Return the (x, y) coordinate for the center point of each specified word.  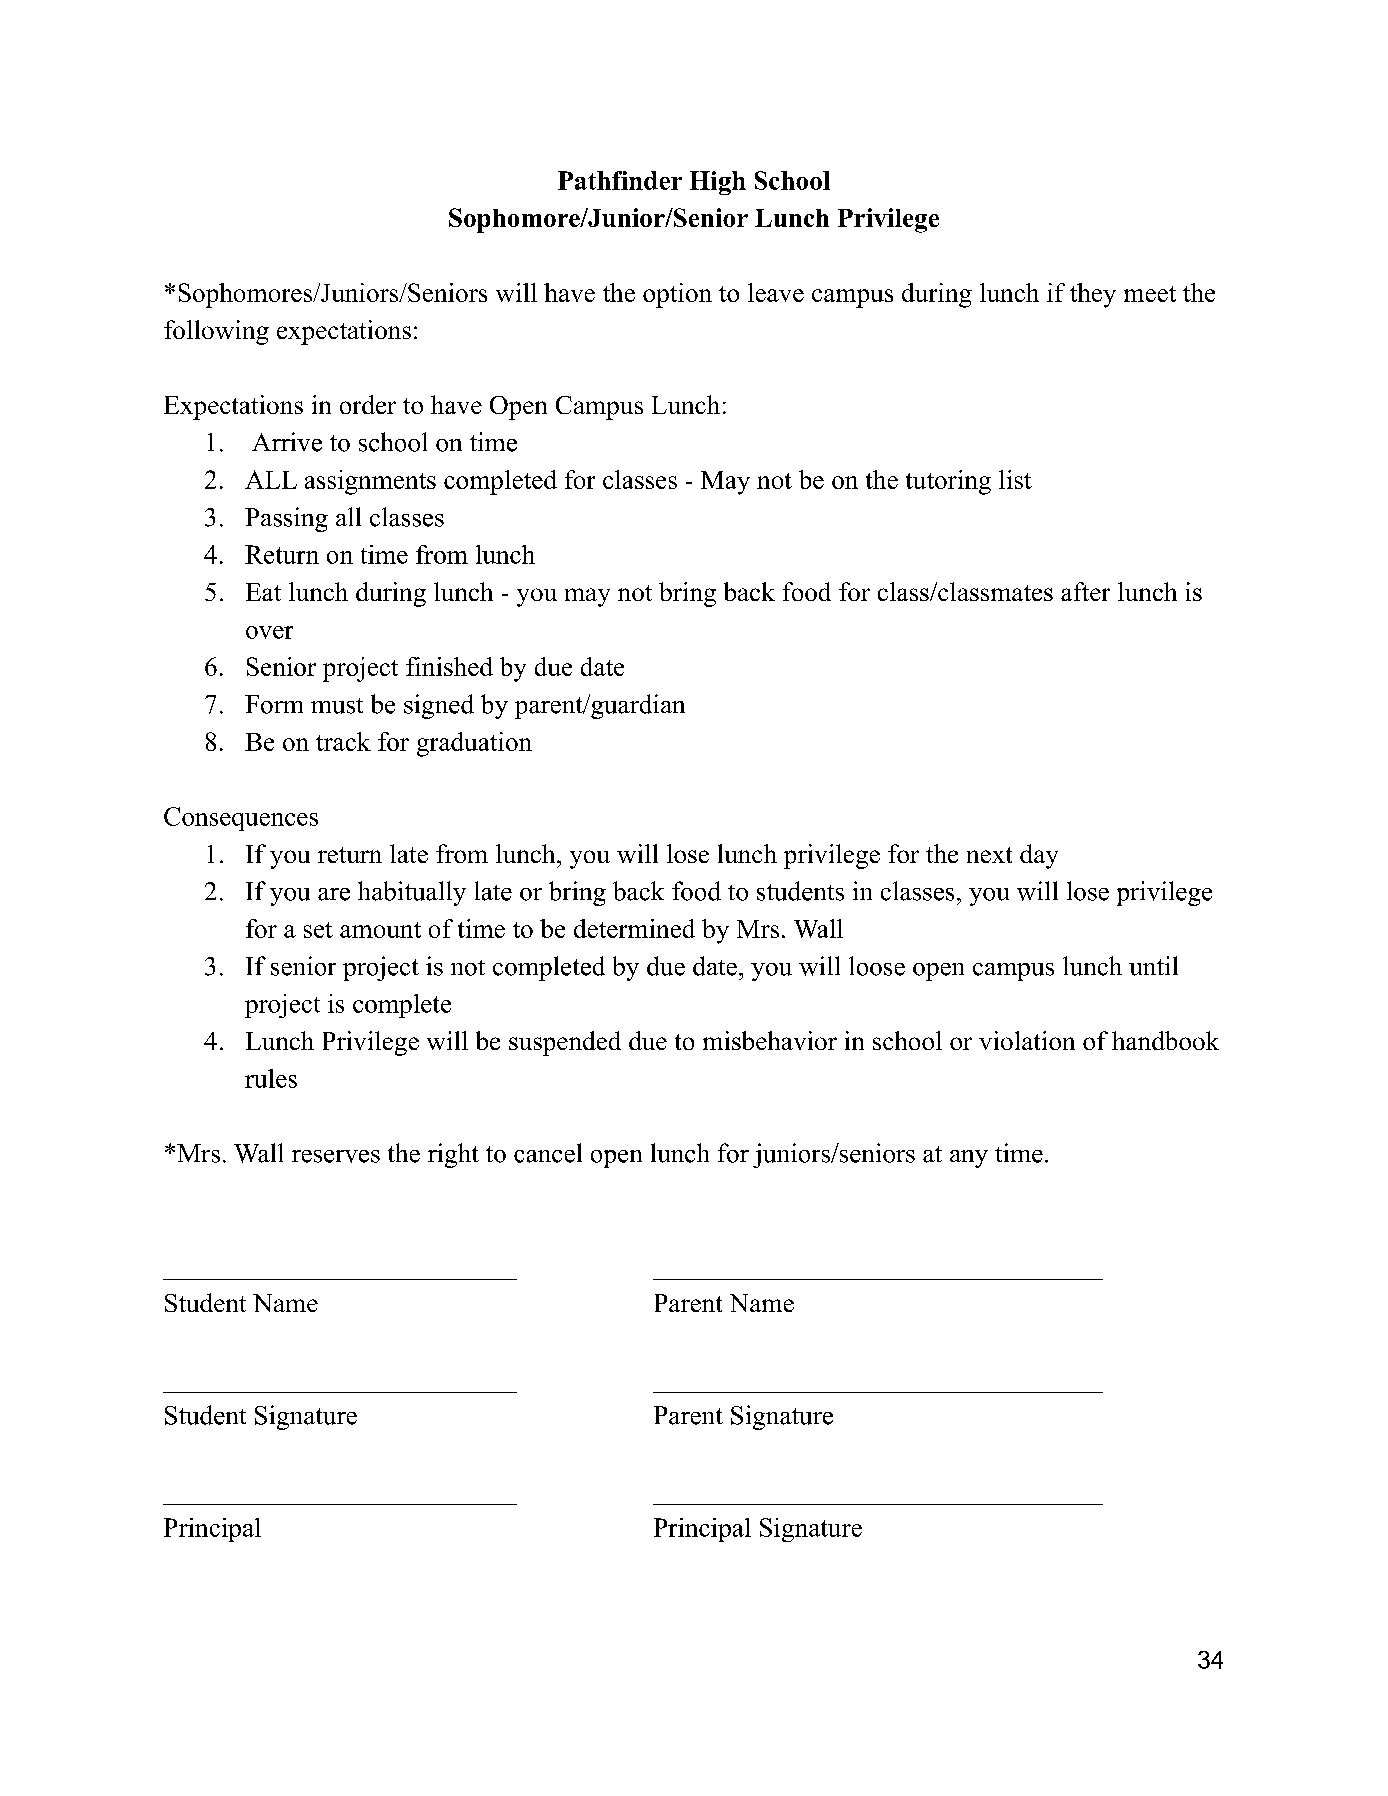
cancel (548, 1153)
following (216, 332)
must (337, 706)
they (1093, 295)
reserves (336, 1156)
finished (449, 666)
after (1085, 591)
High (718, 183)
